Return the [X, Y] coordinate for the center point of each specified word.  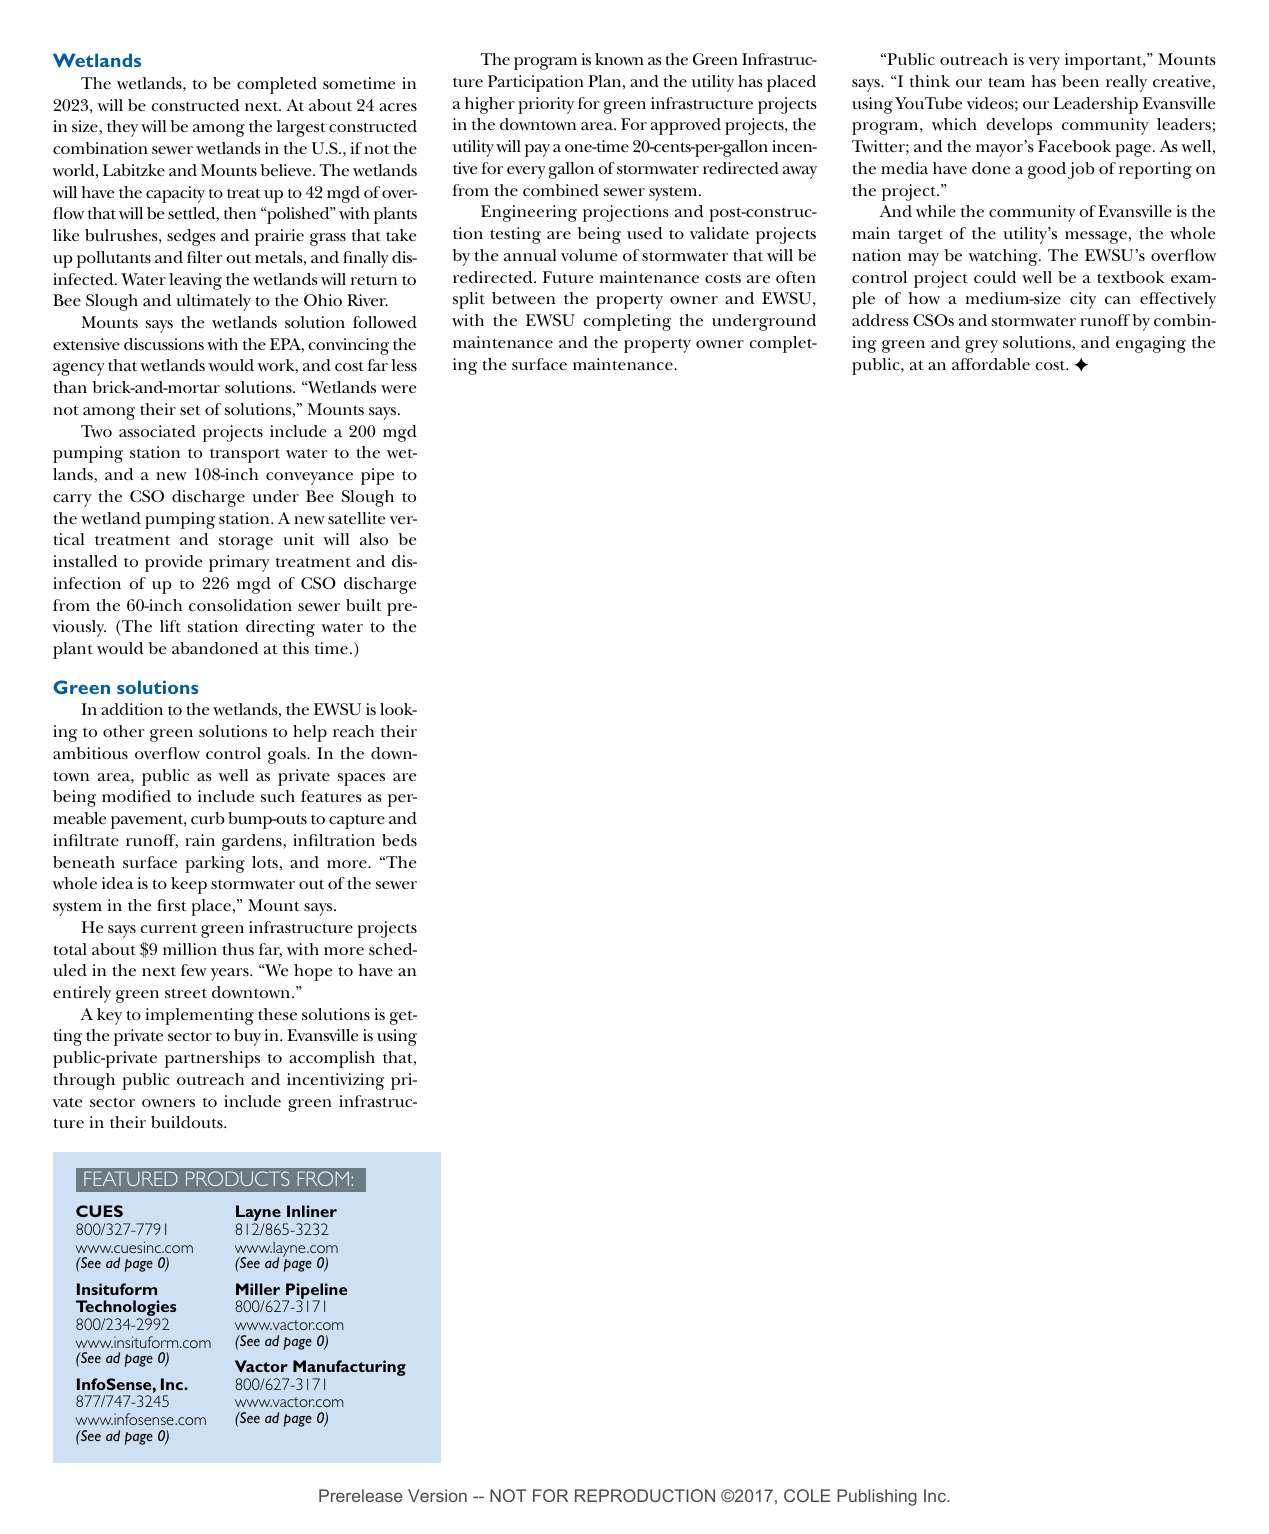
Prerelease [360, 1495]
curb [208, 818]
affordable [991, 364]
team [1006, 82]
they [122, 128]
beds [399, 840]
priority [546, 105]
